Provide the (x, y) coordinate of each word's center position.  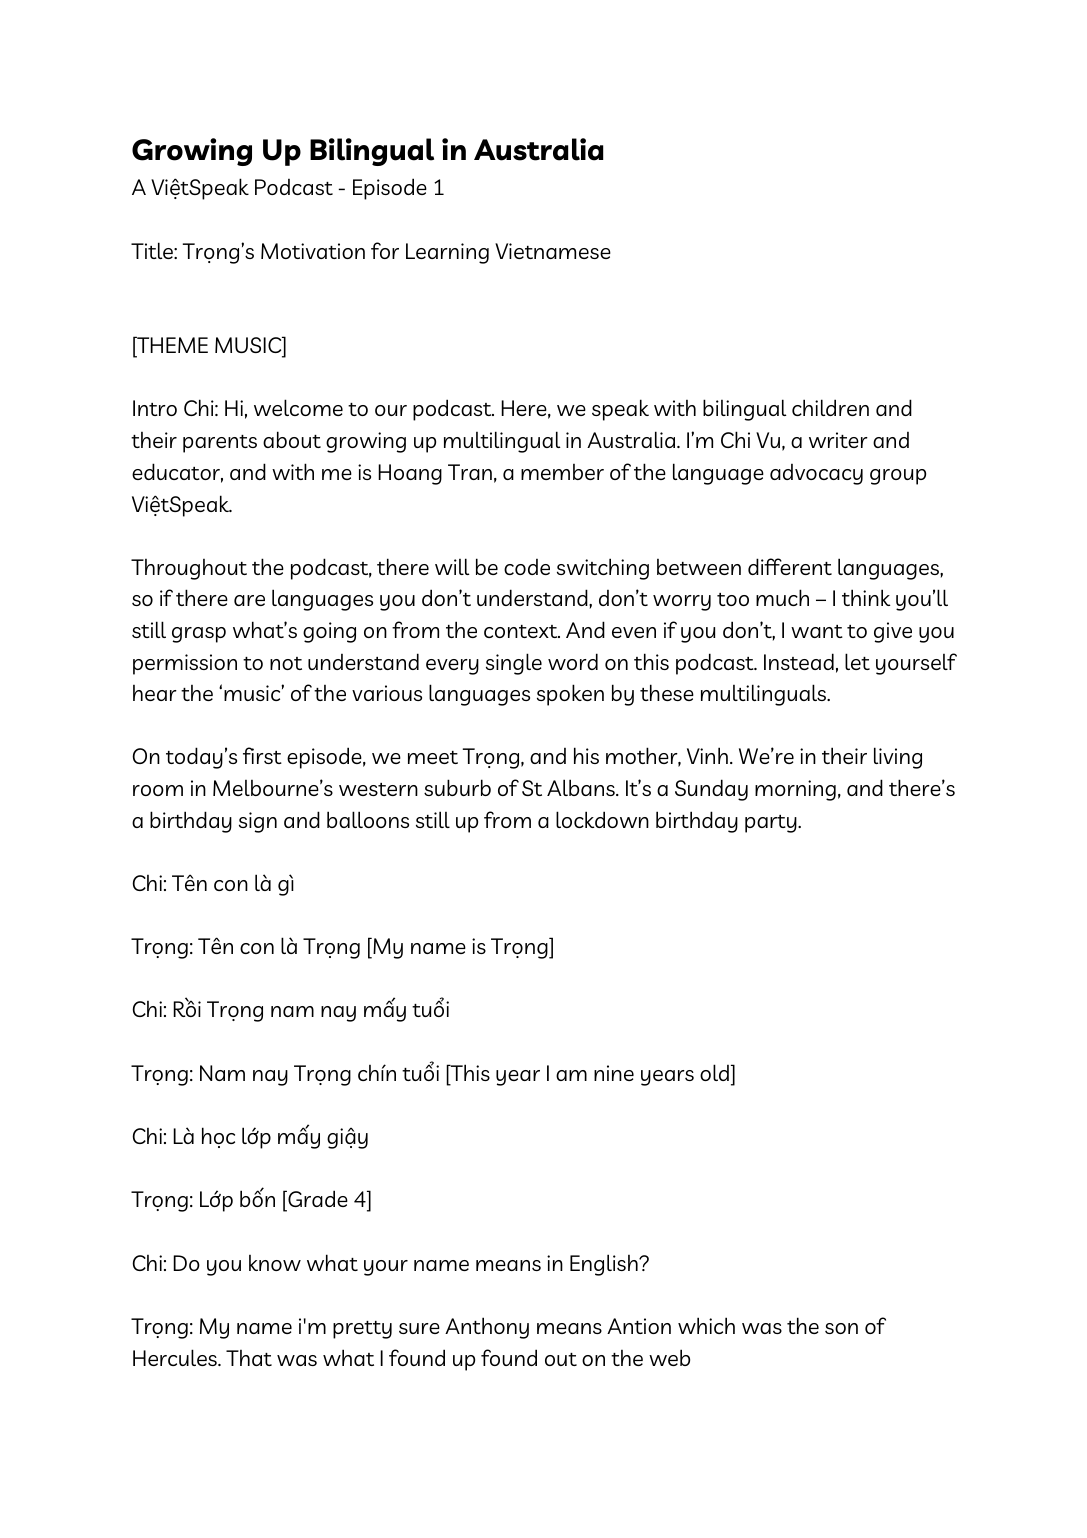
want (817, 631)
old (714, 1072)
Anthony (487, 1328)
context (522, 631)
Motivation (313, 251)
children (830, 407)
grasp (199, 635)
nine (614, 1073)
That (249, 1358)
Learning (447, 253)
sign (258, 822)
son (841, 1328)
